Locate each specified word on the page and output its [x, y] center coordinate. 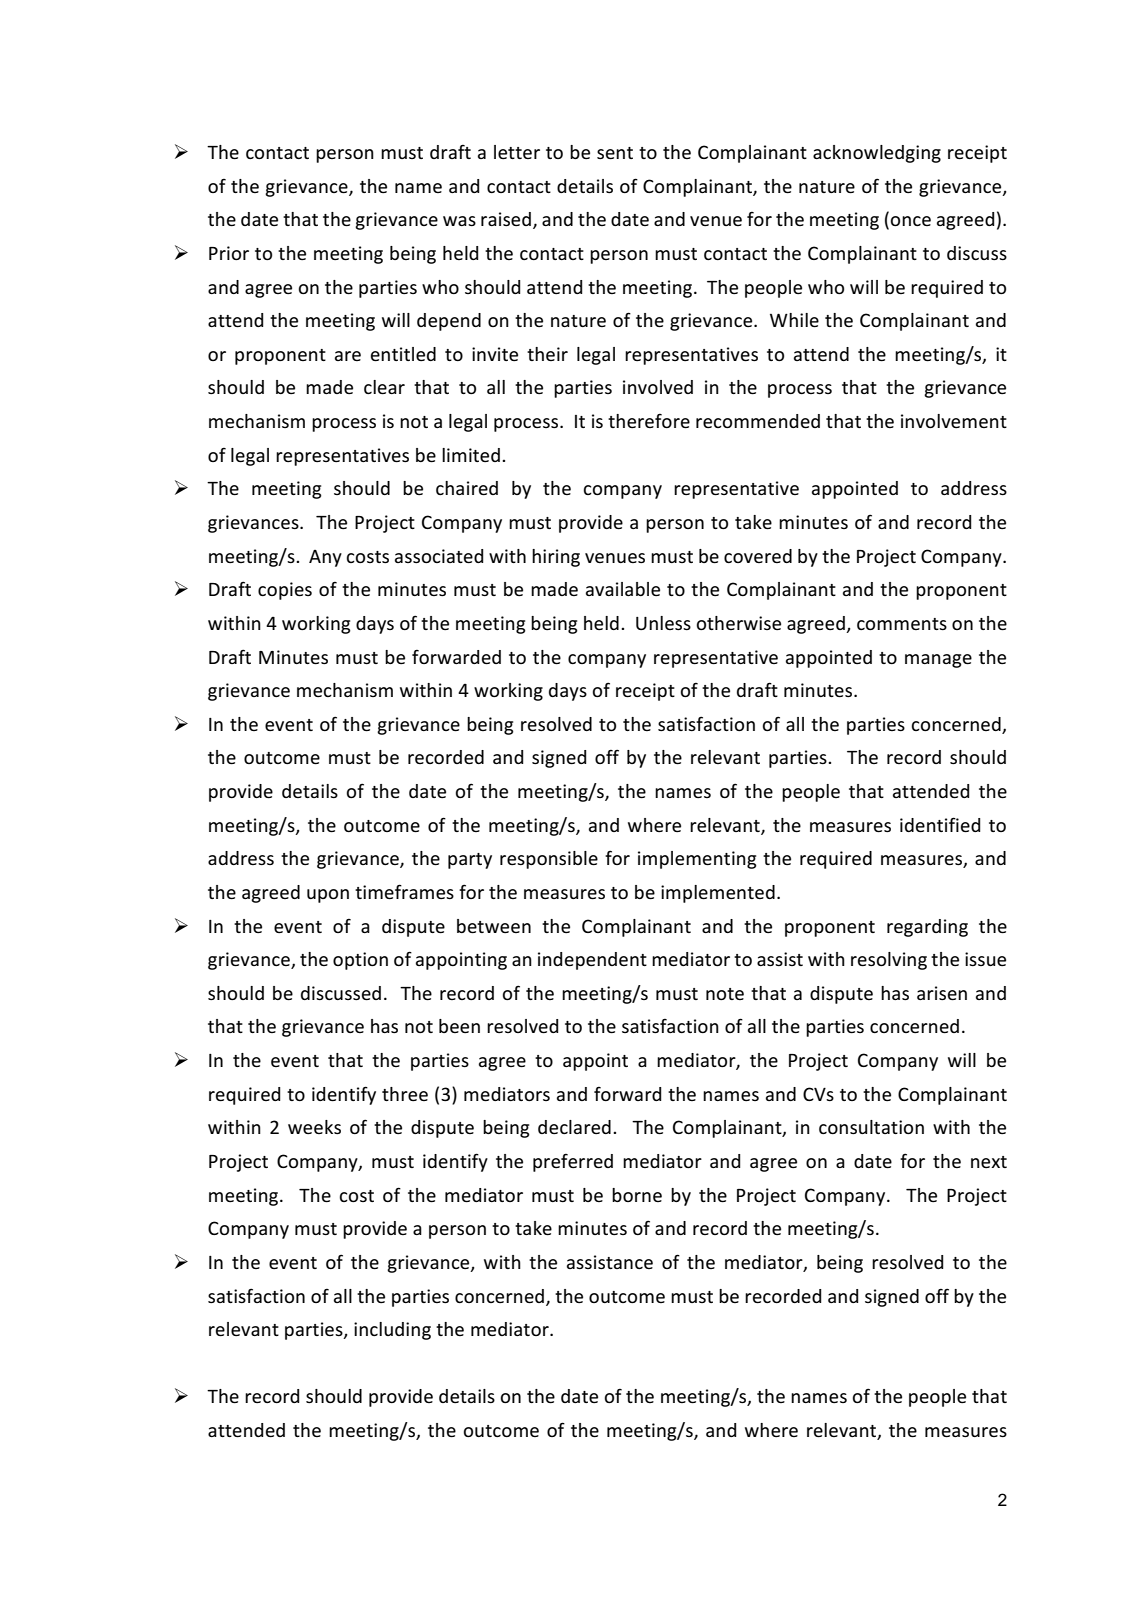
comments [902, 624]
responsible [549, 860]
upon [328, 896]
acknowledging [877, 154]
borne [637, 1195]
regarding [927, 928]
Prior [229, 253]
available [623, 589]
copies [285, 591]
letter [517, 152]
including [392, 1331]
